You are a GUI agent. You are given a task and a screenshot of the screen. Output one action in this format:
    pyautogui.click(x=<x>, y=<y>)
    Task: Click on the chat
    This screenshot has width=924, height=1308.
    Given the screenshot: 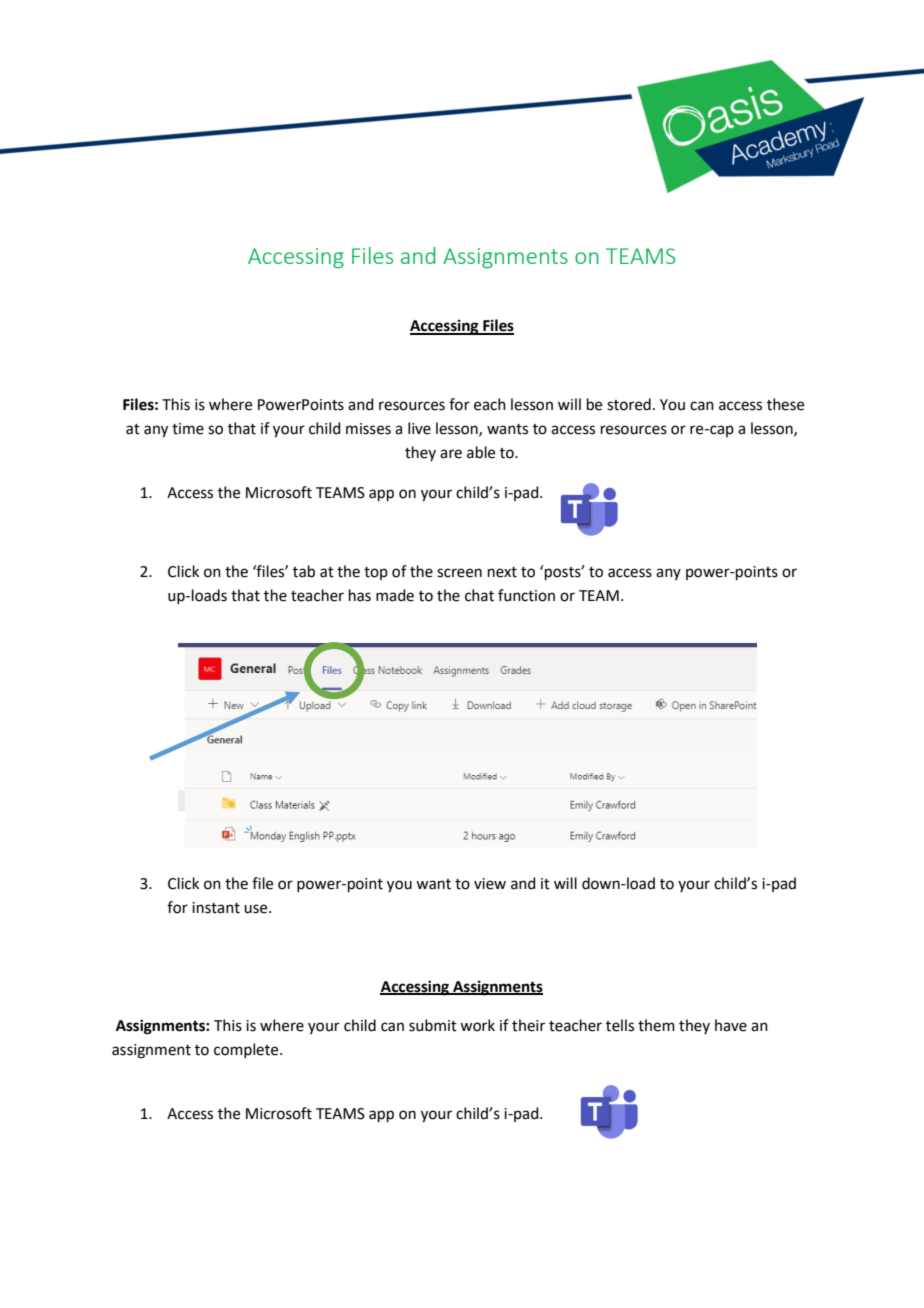 What is the action you would take?
    pyautogui.click(x=479, y=595)
